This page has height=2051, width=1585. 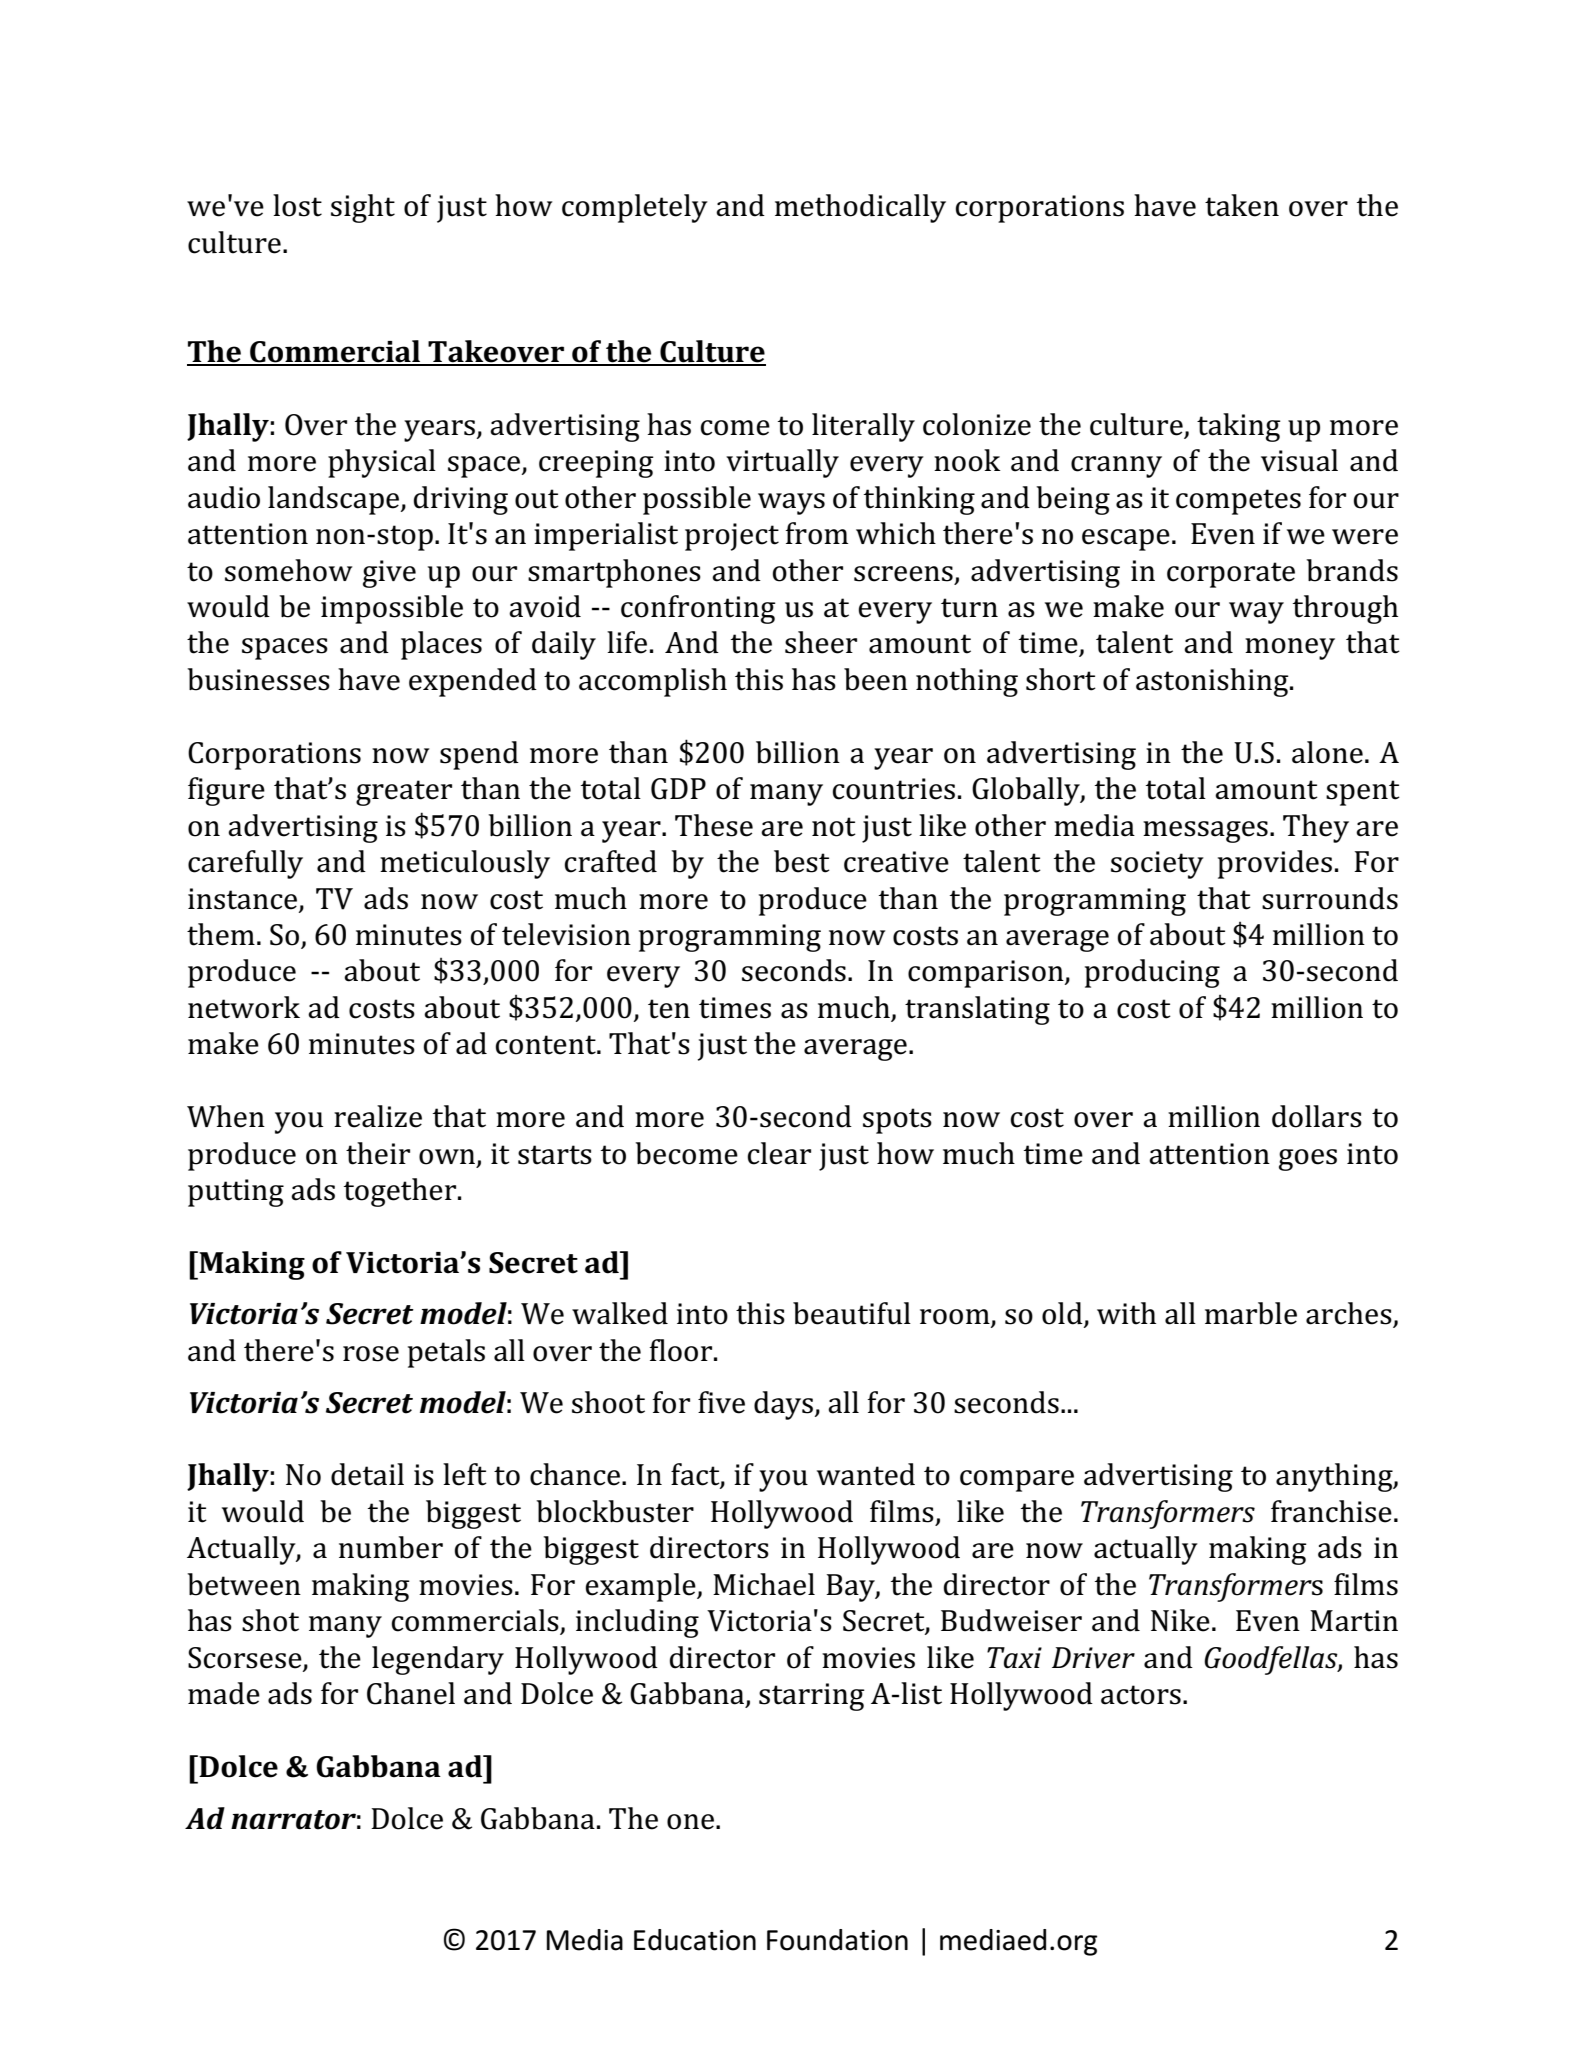 I want to click on taken, so click(x=1242, y=205).
